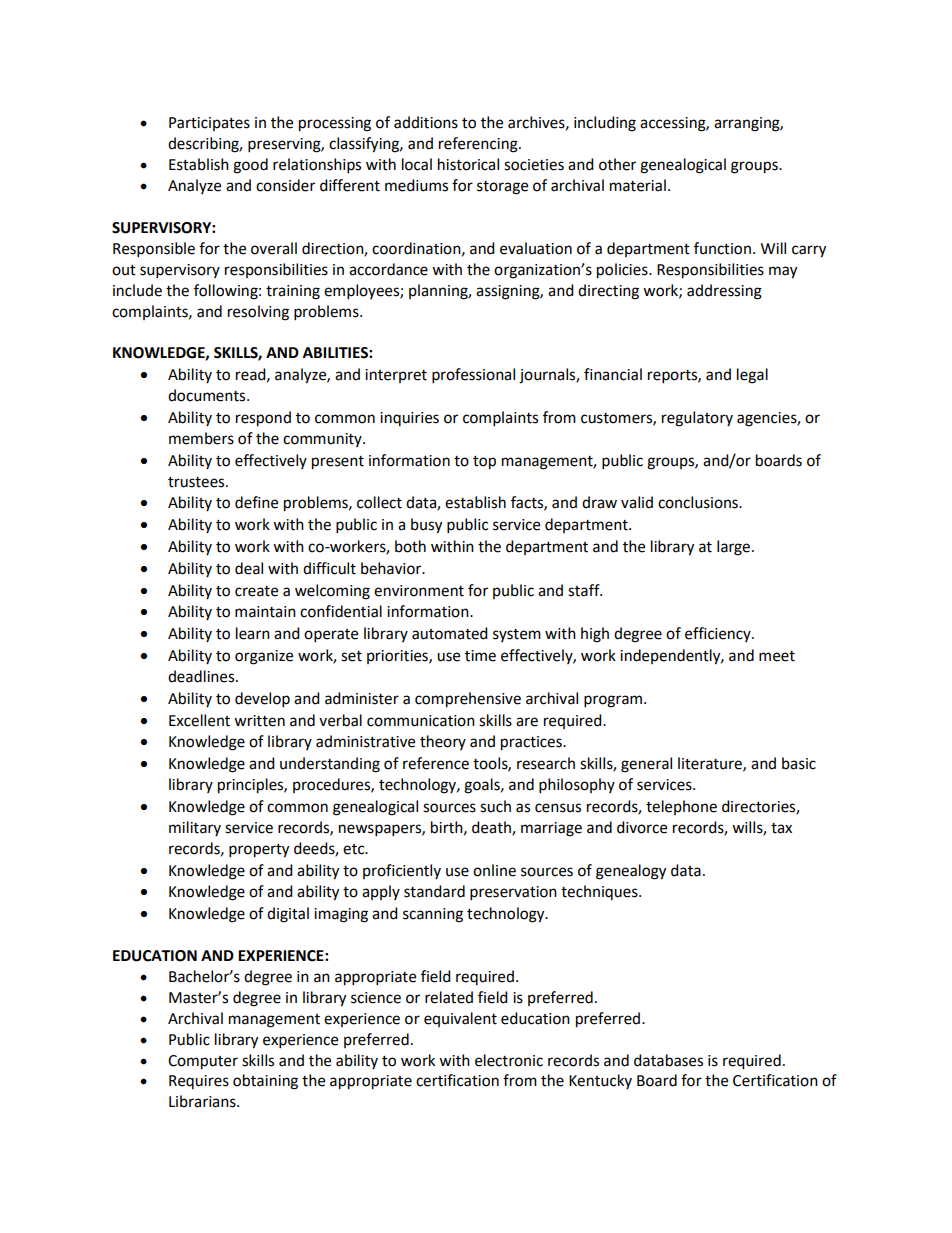  What do you see at coordinates (209, 124) in the image?
I see `Participates` at bounding box center [209, 124].
